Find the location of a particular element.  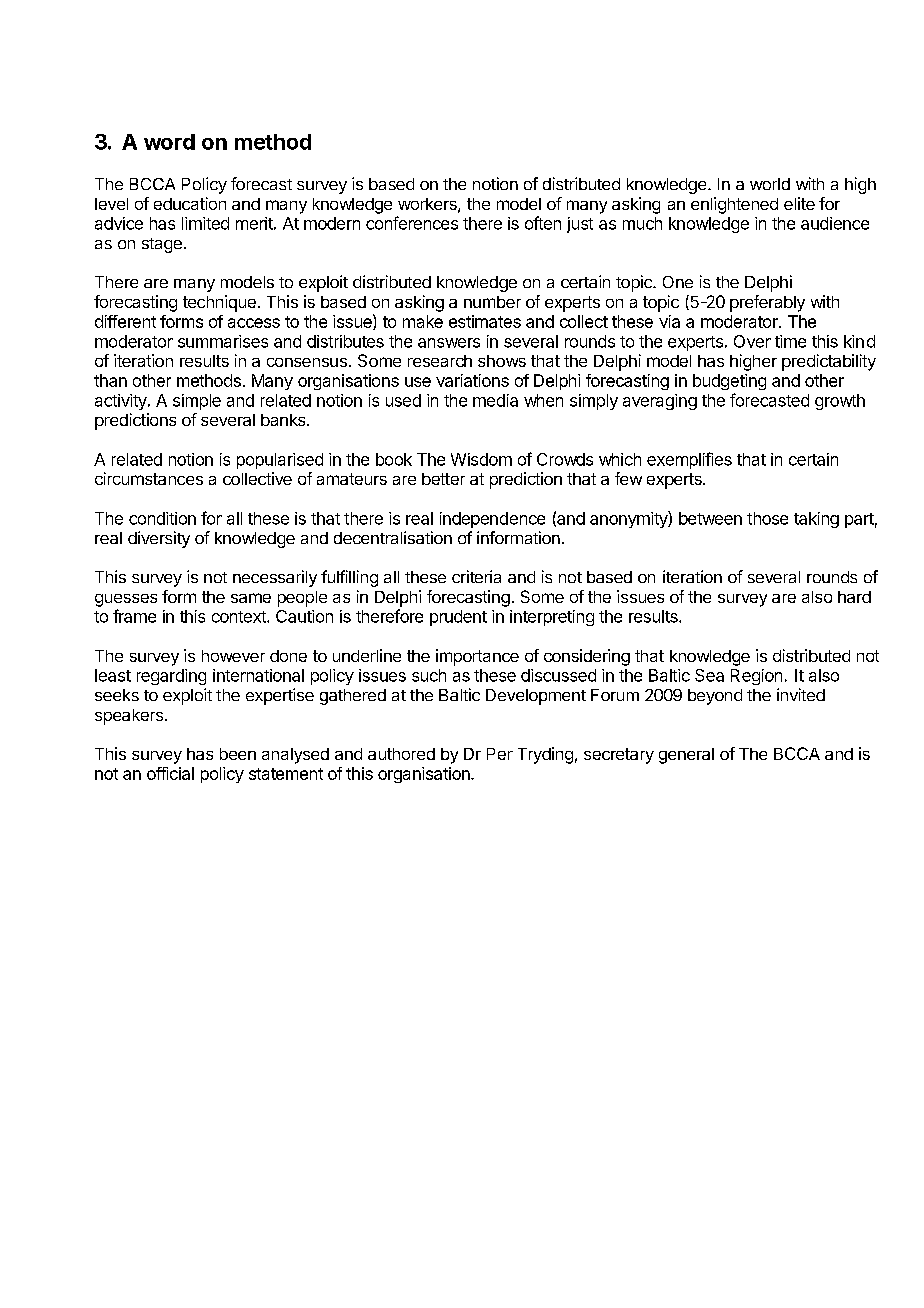

been is located at coordinates (238, 754).
